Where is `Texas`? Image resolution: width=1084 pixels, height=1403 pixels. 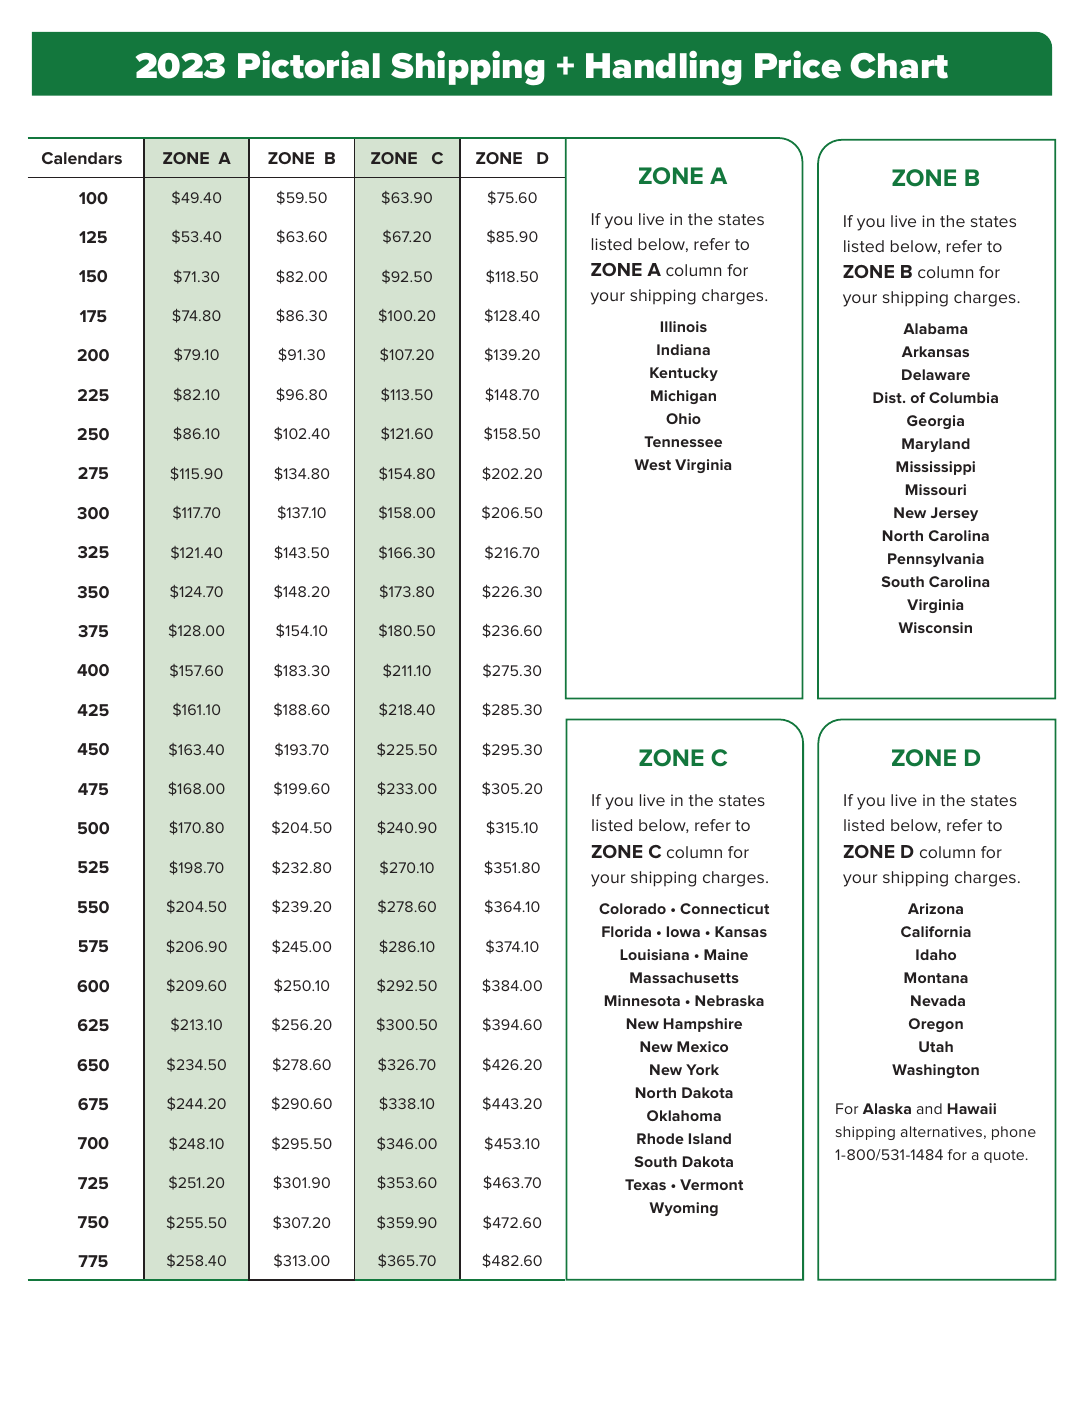 Texas is located at coordinates (645, 1184).
